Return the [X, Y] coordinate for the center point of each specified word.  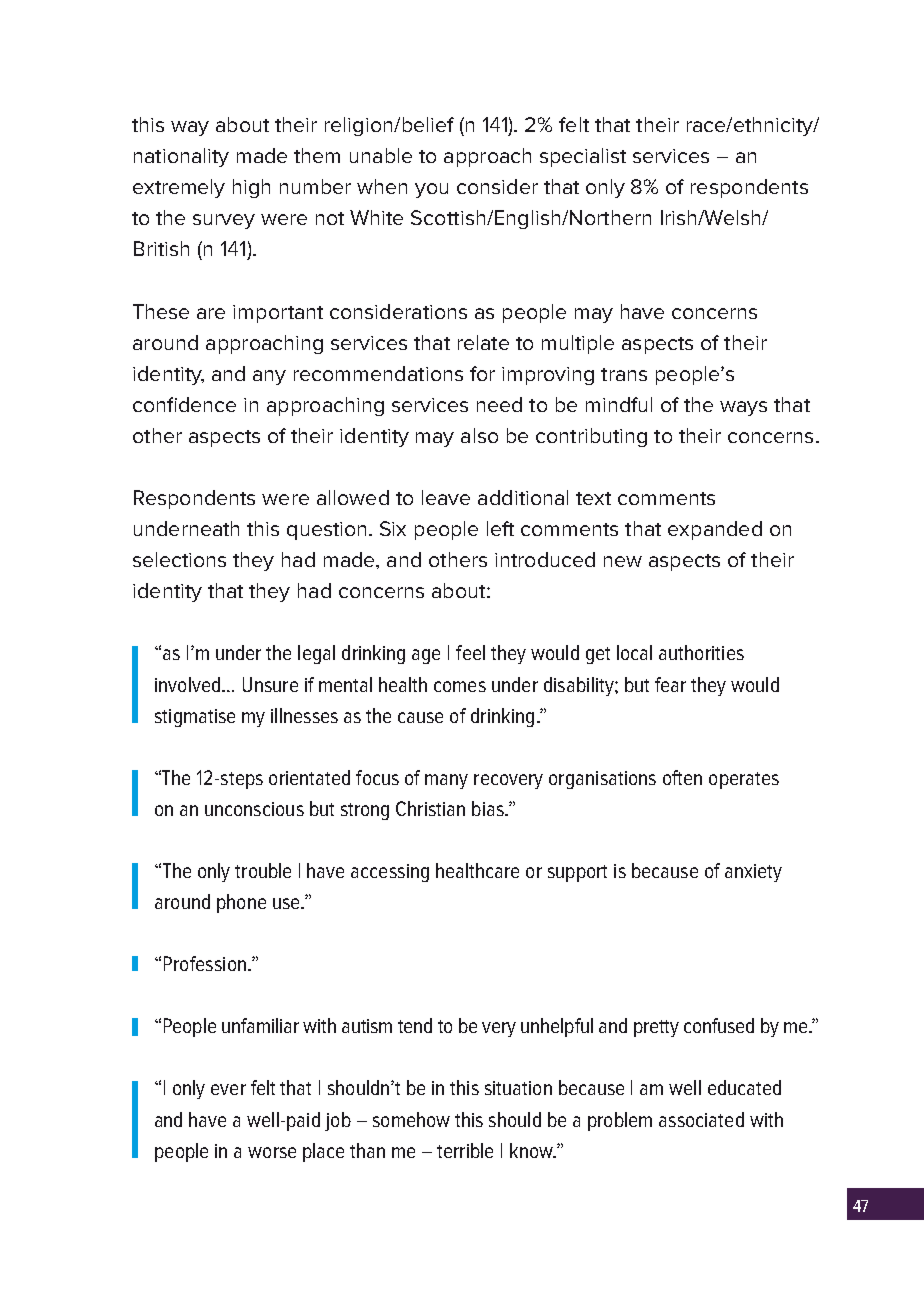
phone [241, 903]
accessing [390, 873]
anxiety [753, 873]
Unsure [270, 684]
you [431, 190]
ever [228, 1089]
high [251, 188]
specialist [583, 157]
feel [470, 652]
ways [743, 408]
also [479, 435]
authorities [701, 652]
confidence [184, 404]
